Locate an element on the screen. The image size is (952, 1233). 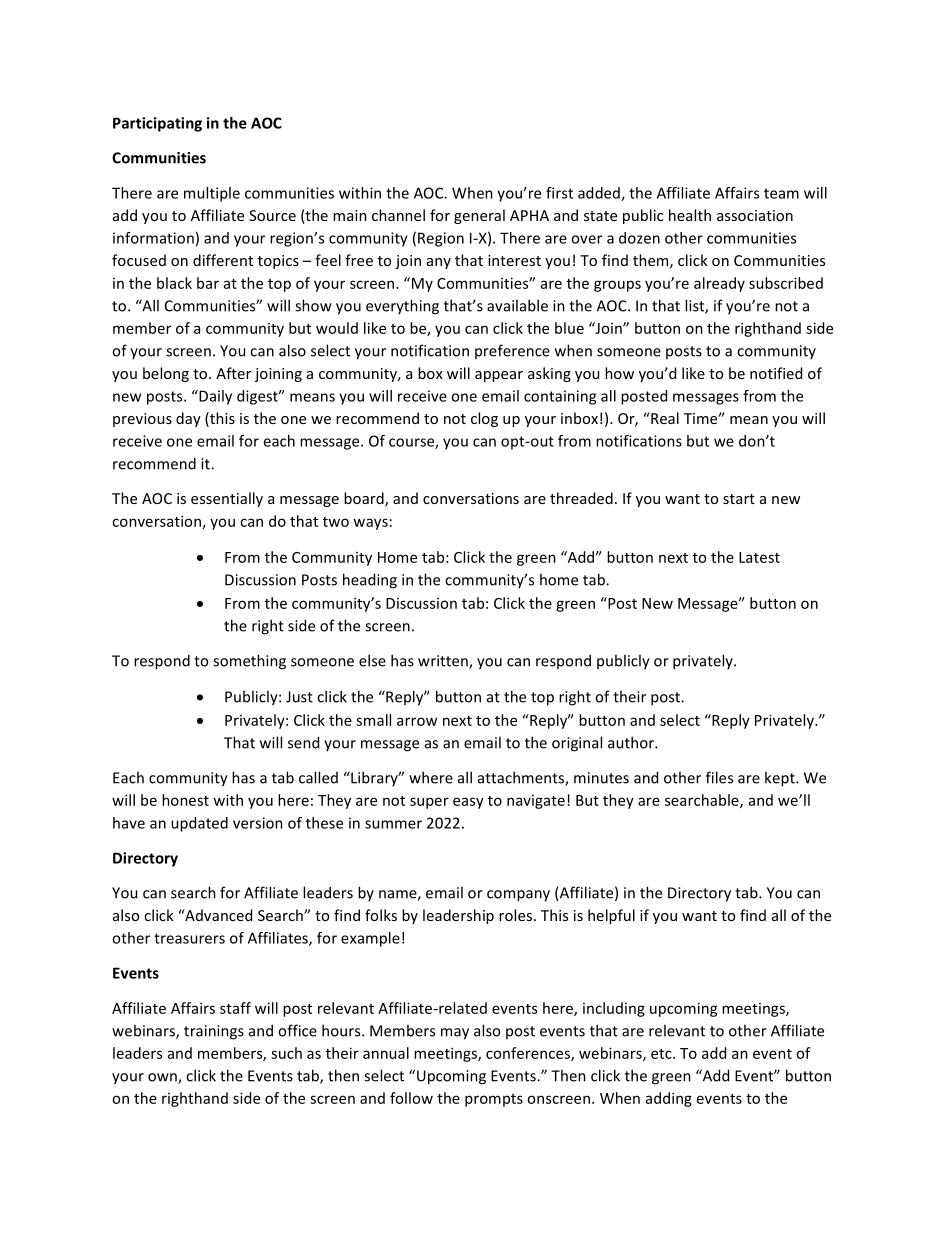
own is located at coordinates (163, 1078).
